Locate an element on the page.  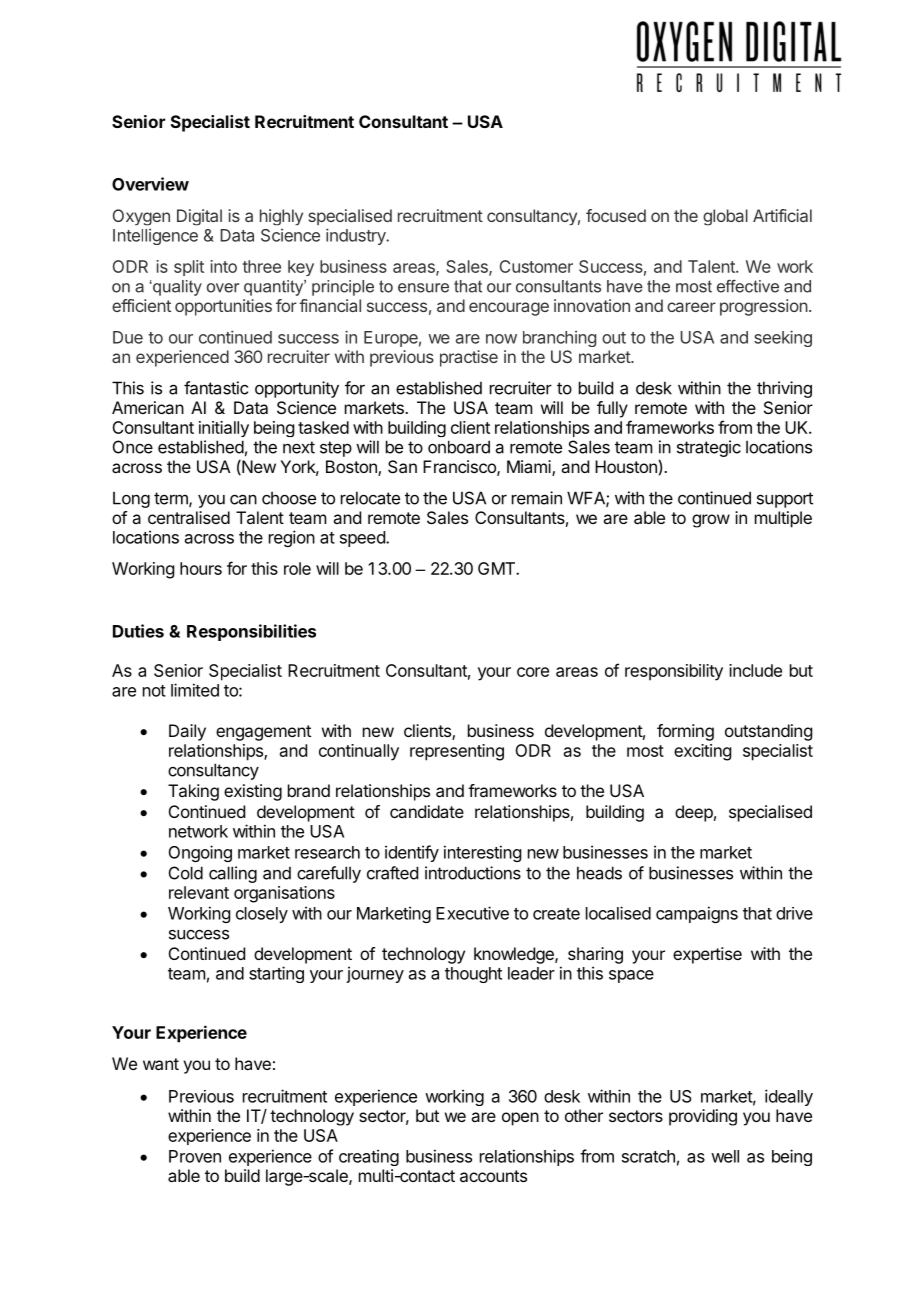
global is located at coordinates (725, 217).
